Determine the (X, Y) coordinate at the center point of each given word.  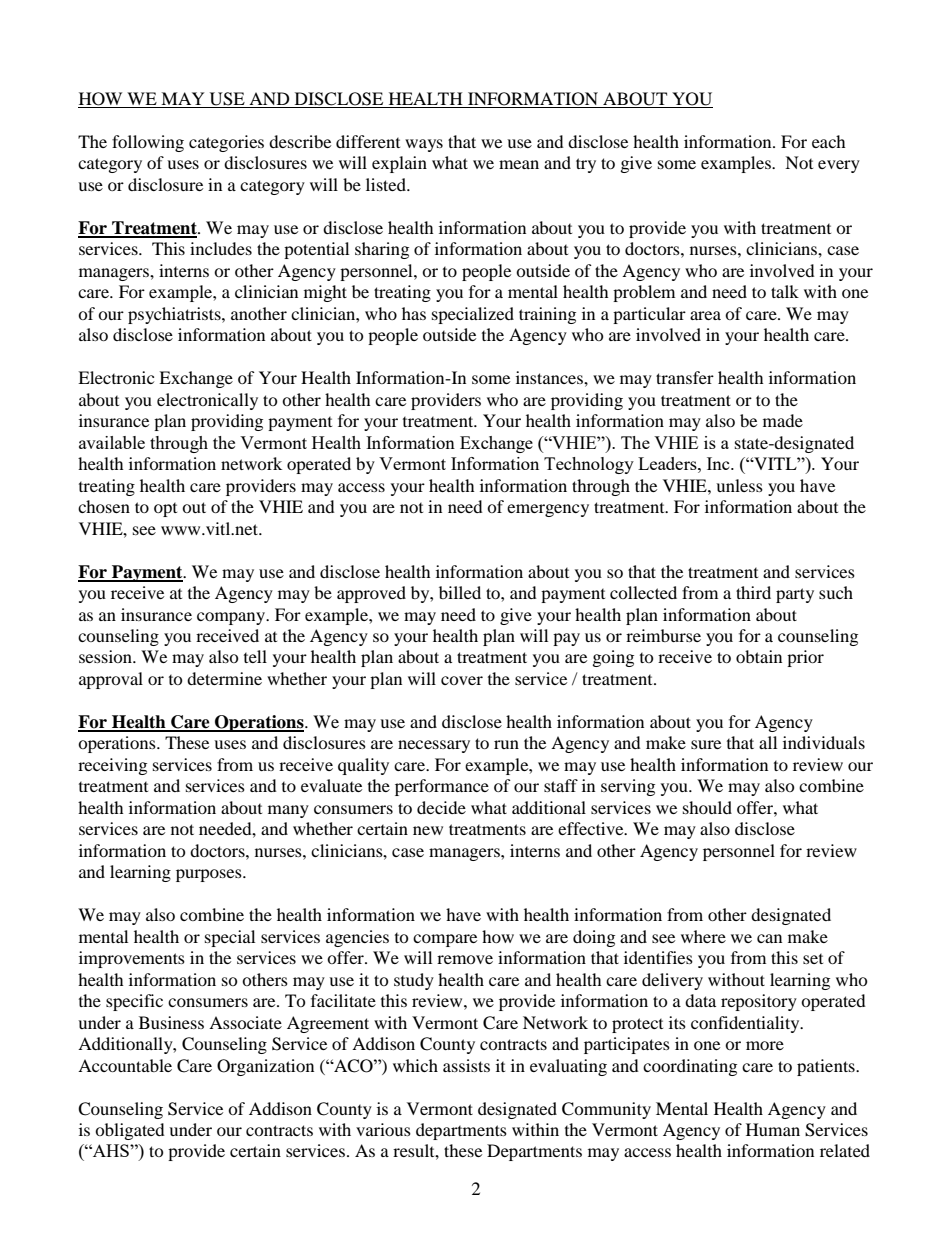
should (707, 807)
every (839, 166)
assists (466, 1065)
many (288, 811)
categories (226, 143)
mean (519, 164)
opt (165, 510)
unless (739, 485)
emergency (548, 510)
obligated (130, 1131)
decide (441, 807)
